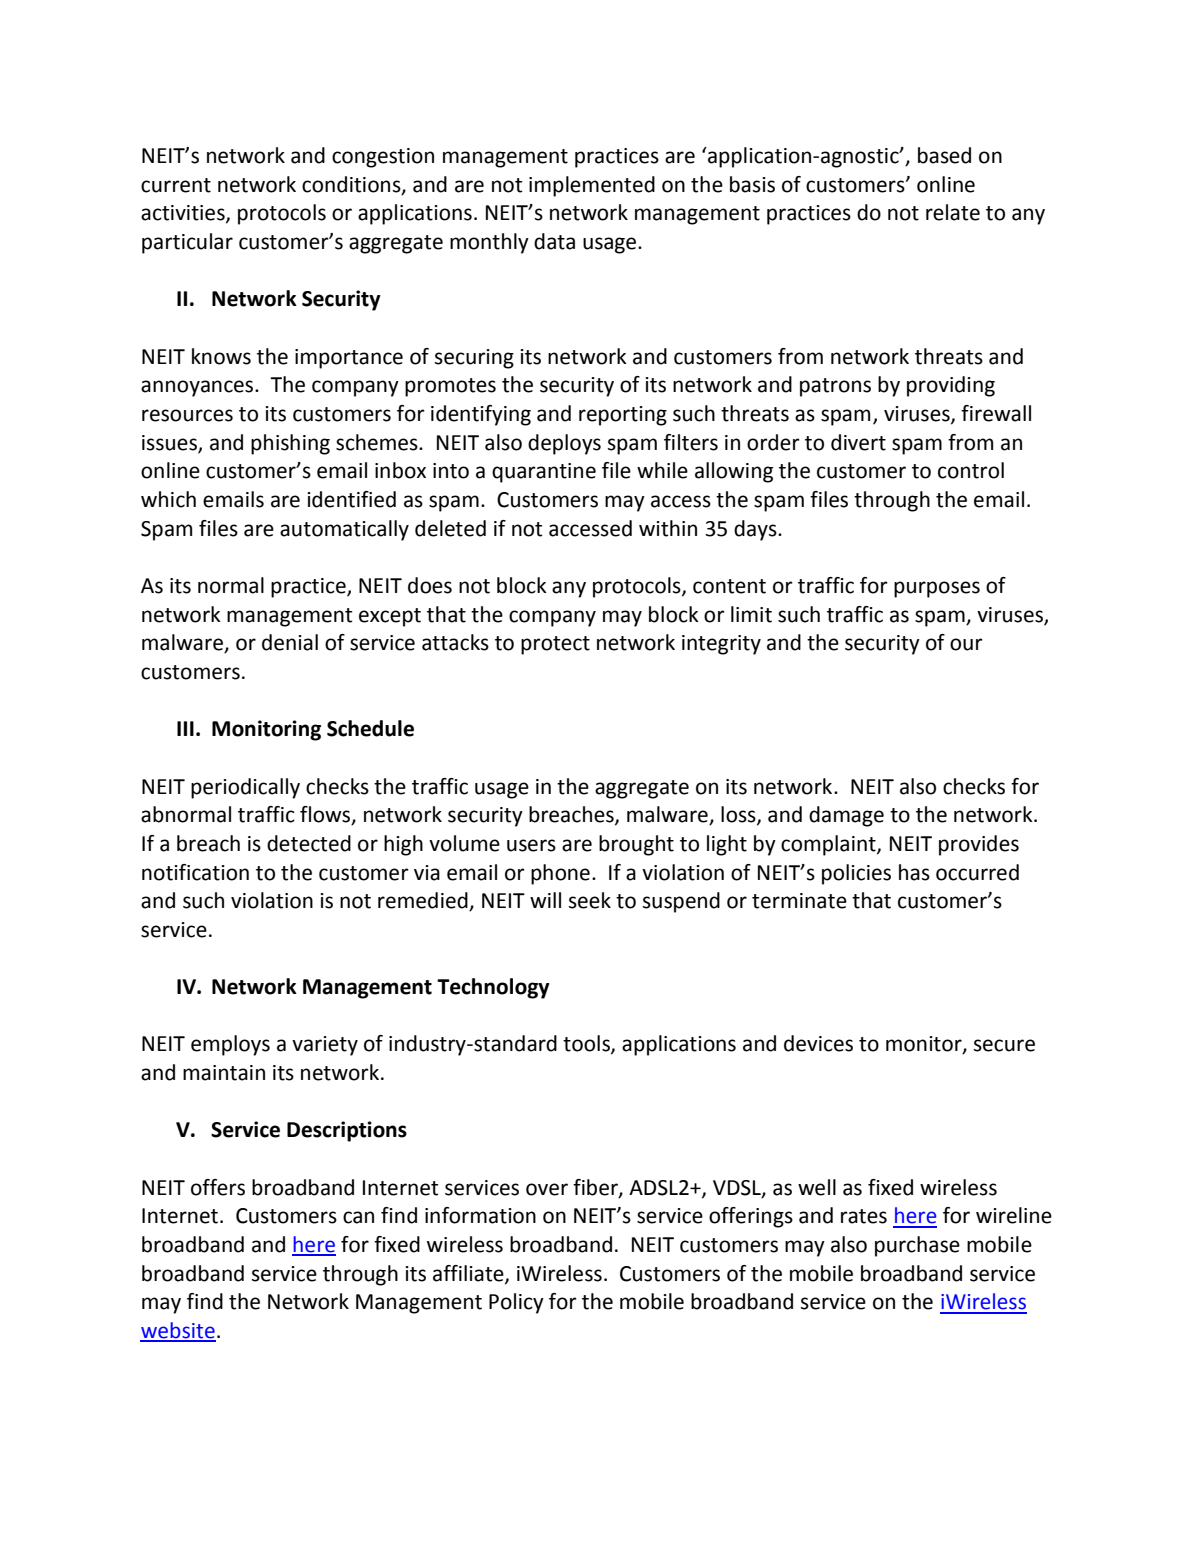  I want to click on conditions, so click(352, 185).
